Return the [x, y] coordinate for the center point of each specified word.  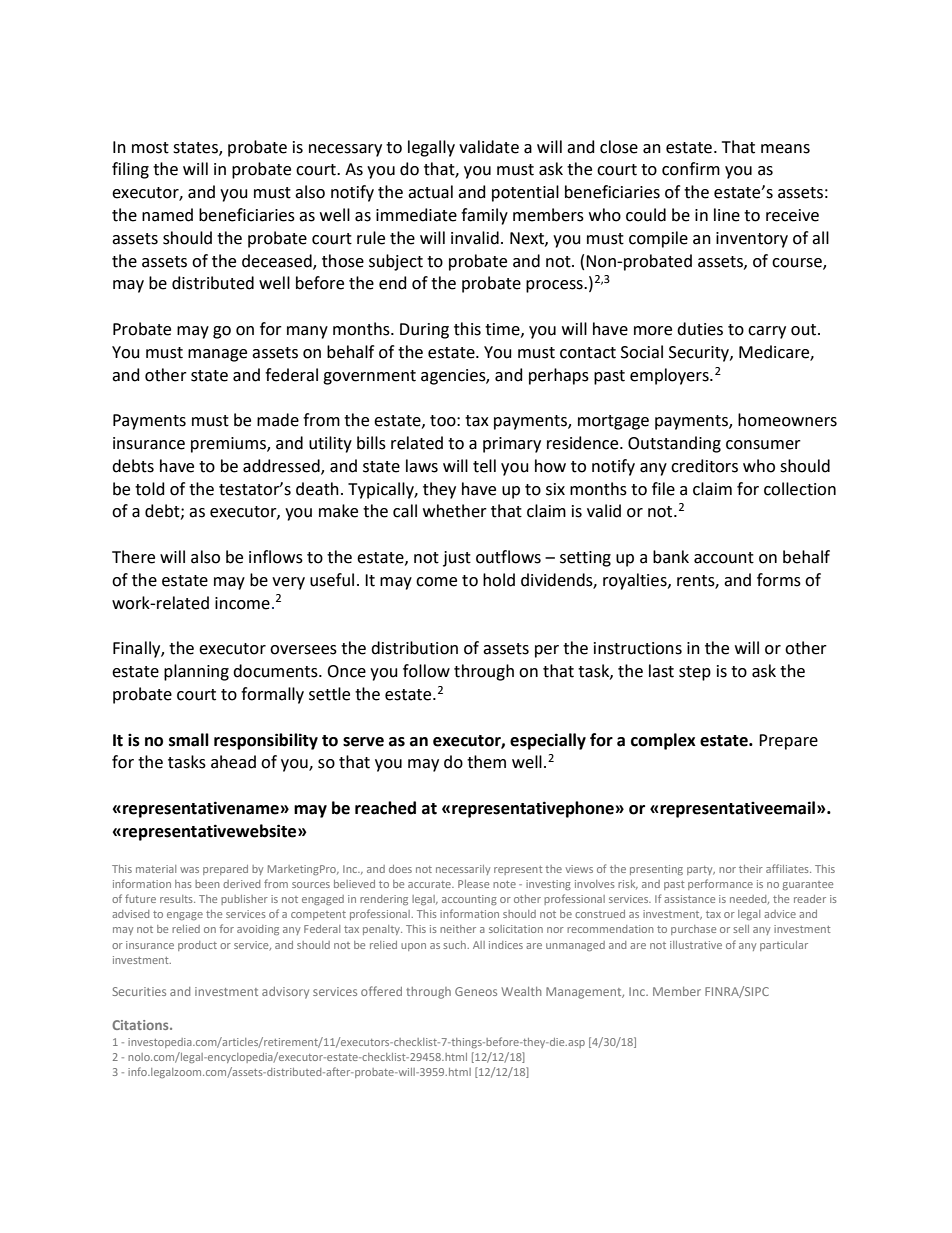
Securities [139, 991]
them [486, 762]
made [278, 420]
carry [767, 332]
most [150, 148]
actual [430, 192]
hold [499, 580]
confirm [691, 169]
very [288, 583]
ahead [233, 762]
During [424, 331]
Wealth [521, 991]
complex [663, 741]
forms [779, 580]
